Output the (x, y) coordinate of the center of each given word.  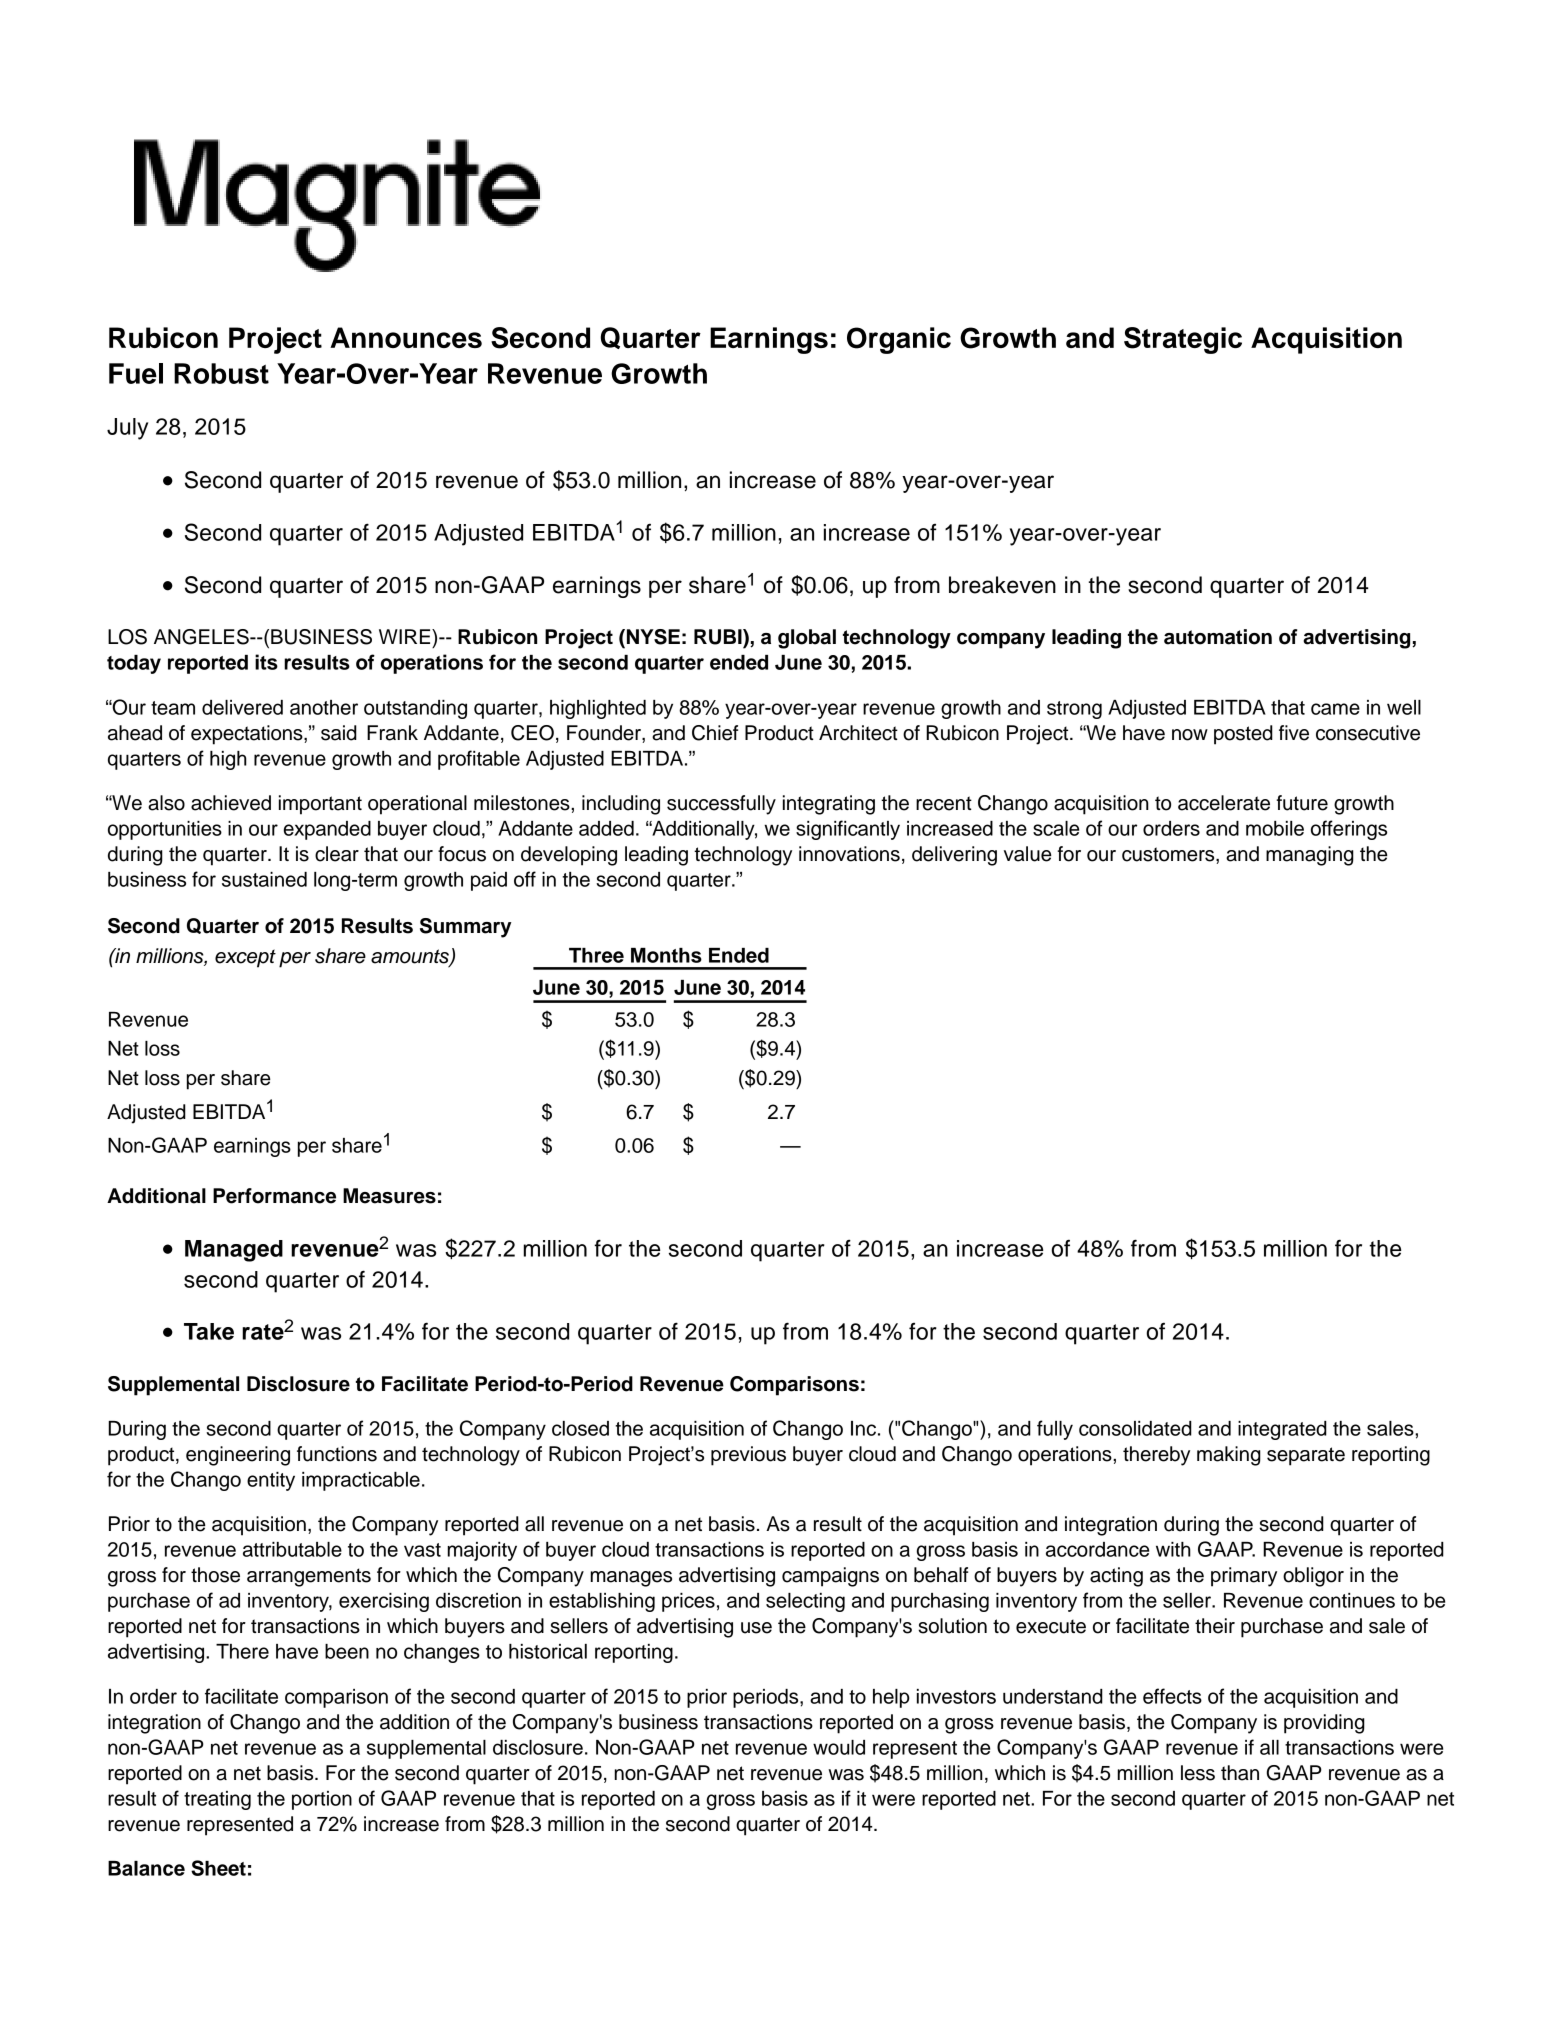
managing (1310, 856)
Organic (899, 340)
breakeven (1002, 585)
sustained (264, 879)
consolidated (1135, 1428)
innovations (849, 854)
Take (209, 1331)
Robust (221, 373)
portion (322, 1800)
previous (748, 1456)
